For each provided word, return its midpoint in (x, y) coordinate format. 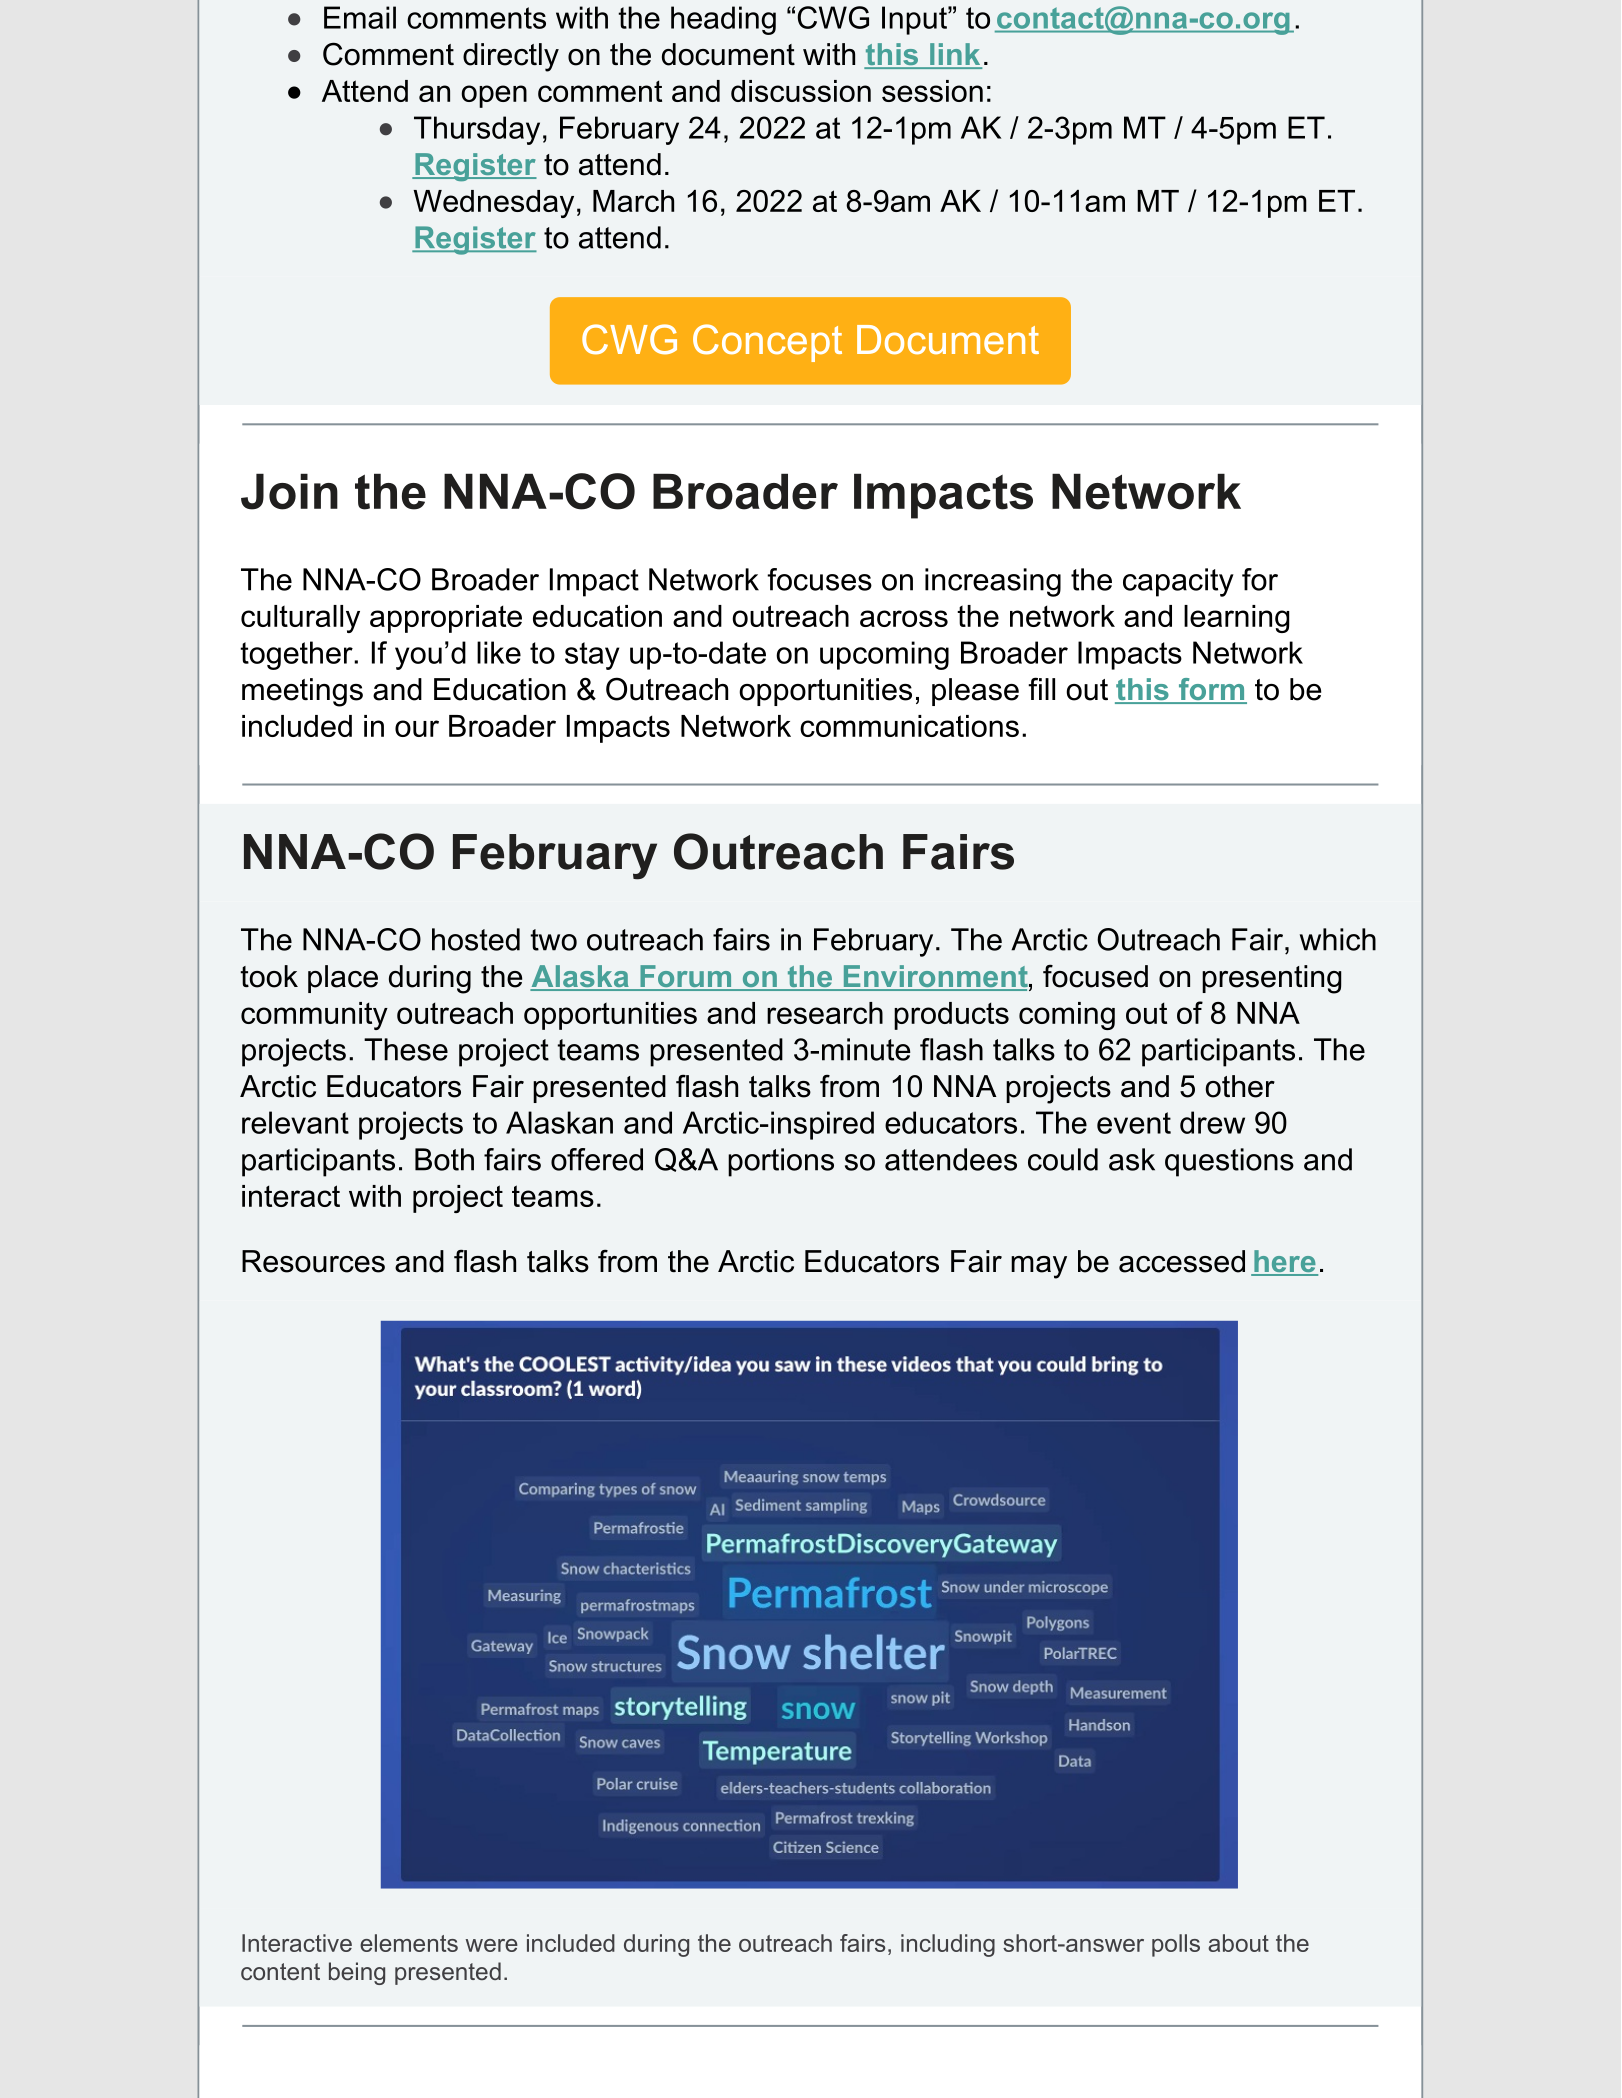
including (948, 1945)
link (955, 55)
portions (781, 1162)
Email (360, 17)
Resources (313, 1261)
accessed (1182, 1261)
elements (409, 1943)
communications (909, 726)
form (1211, 690)
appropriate (446, 619)
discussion (801, 91)
